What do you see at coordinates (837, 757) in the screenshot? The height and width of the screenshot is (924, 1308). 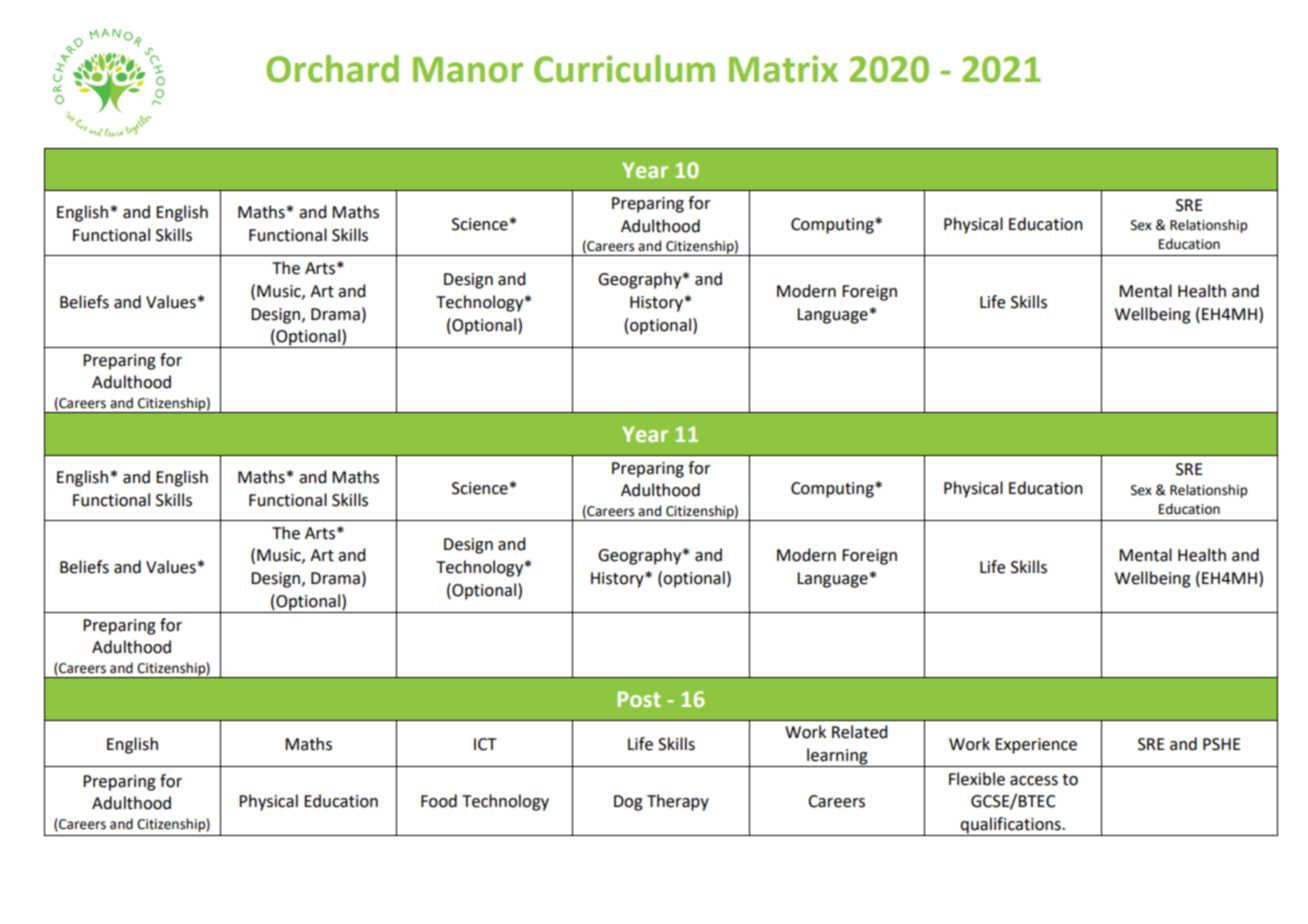 I see `learning` at bounding box center [837, 757].
